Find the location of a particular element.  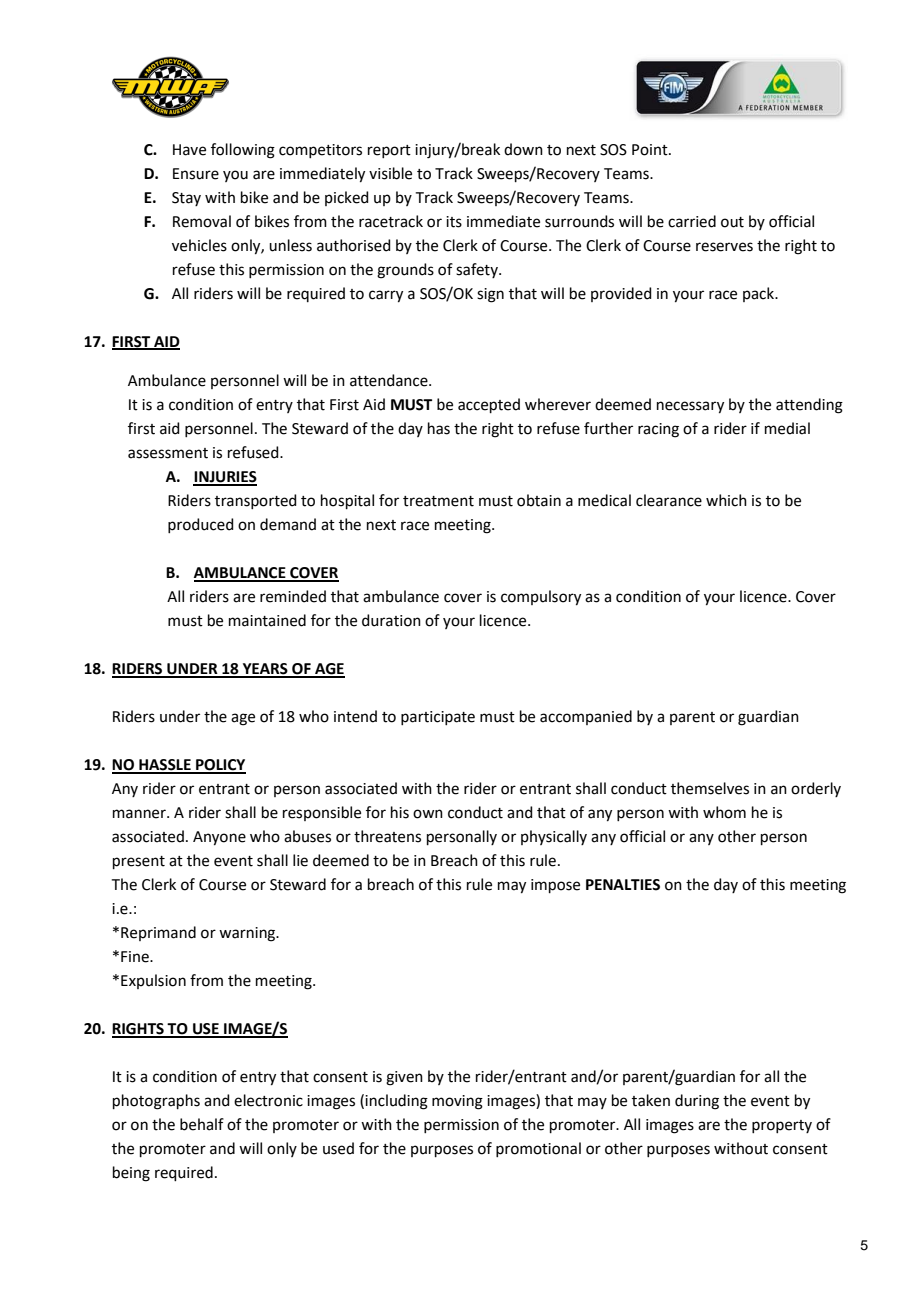

physically is located at coordinates (554, 837).
